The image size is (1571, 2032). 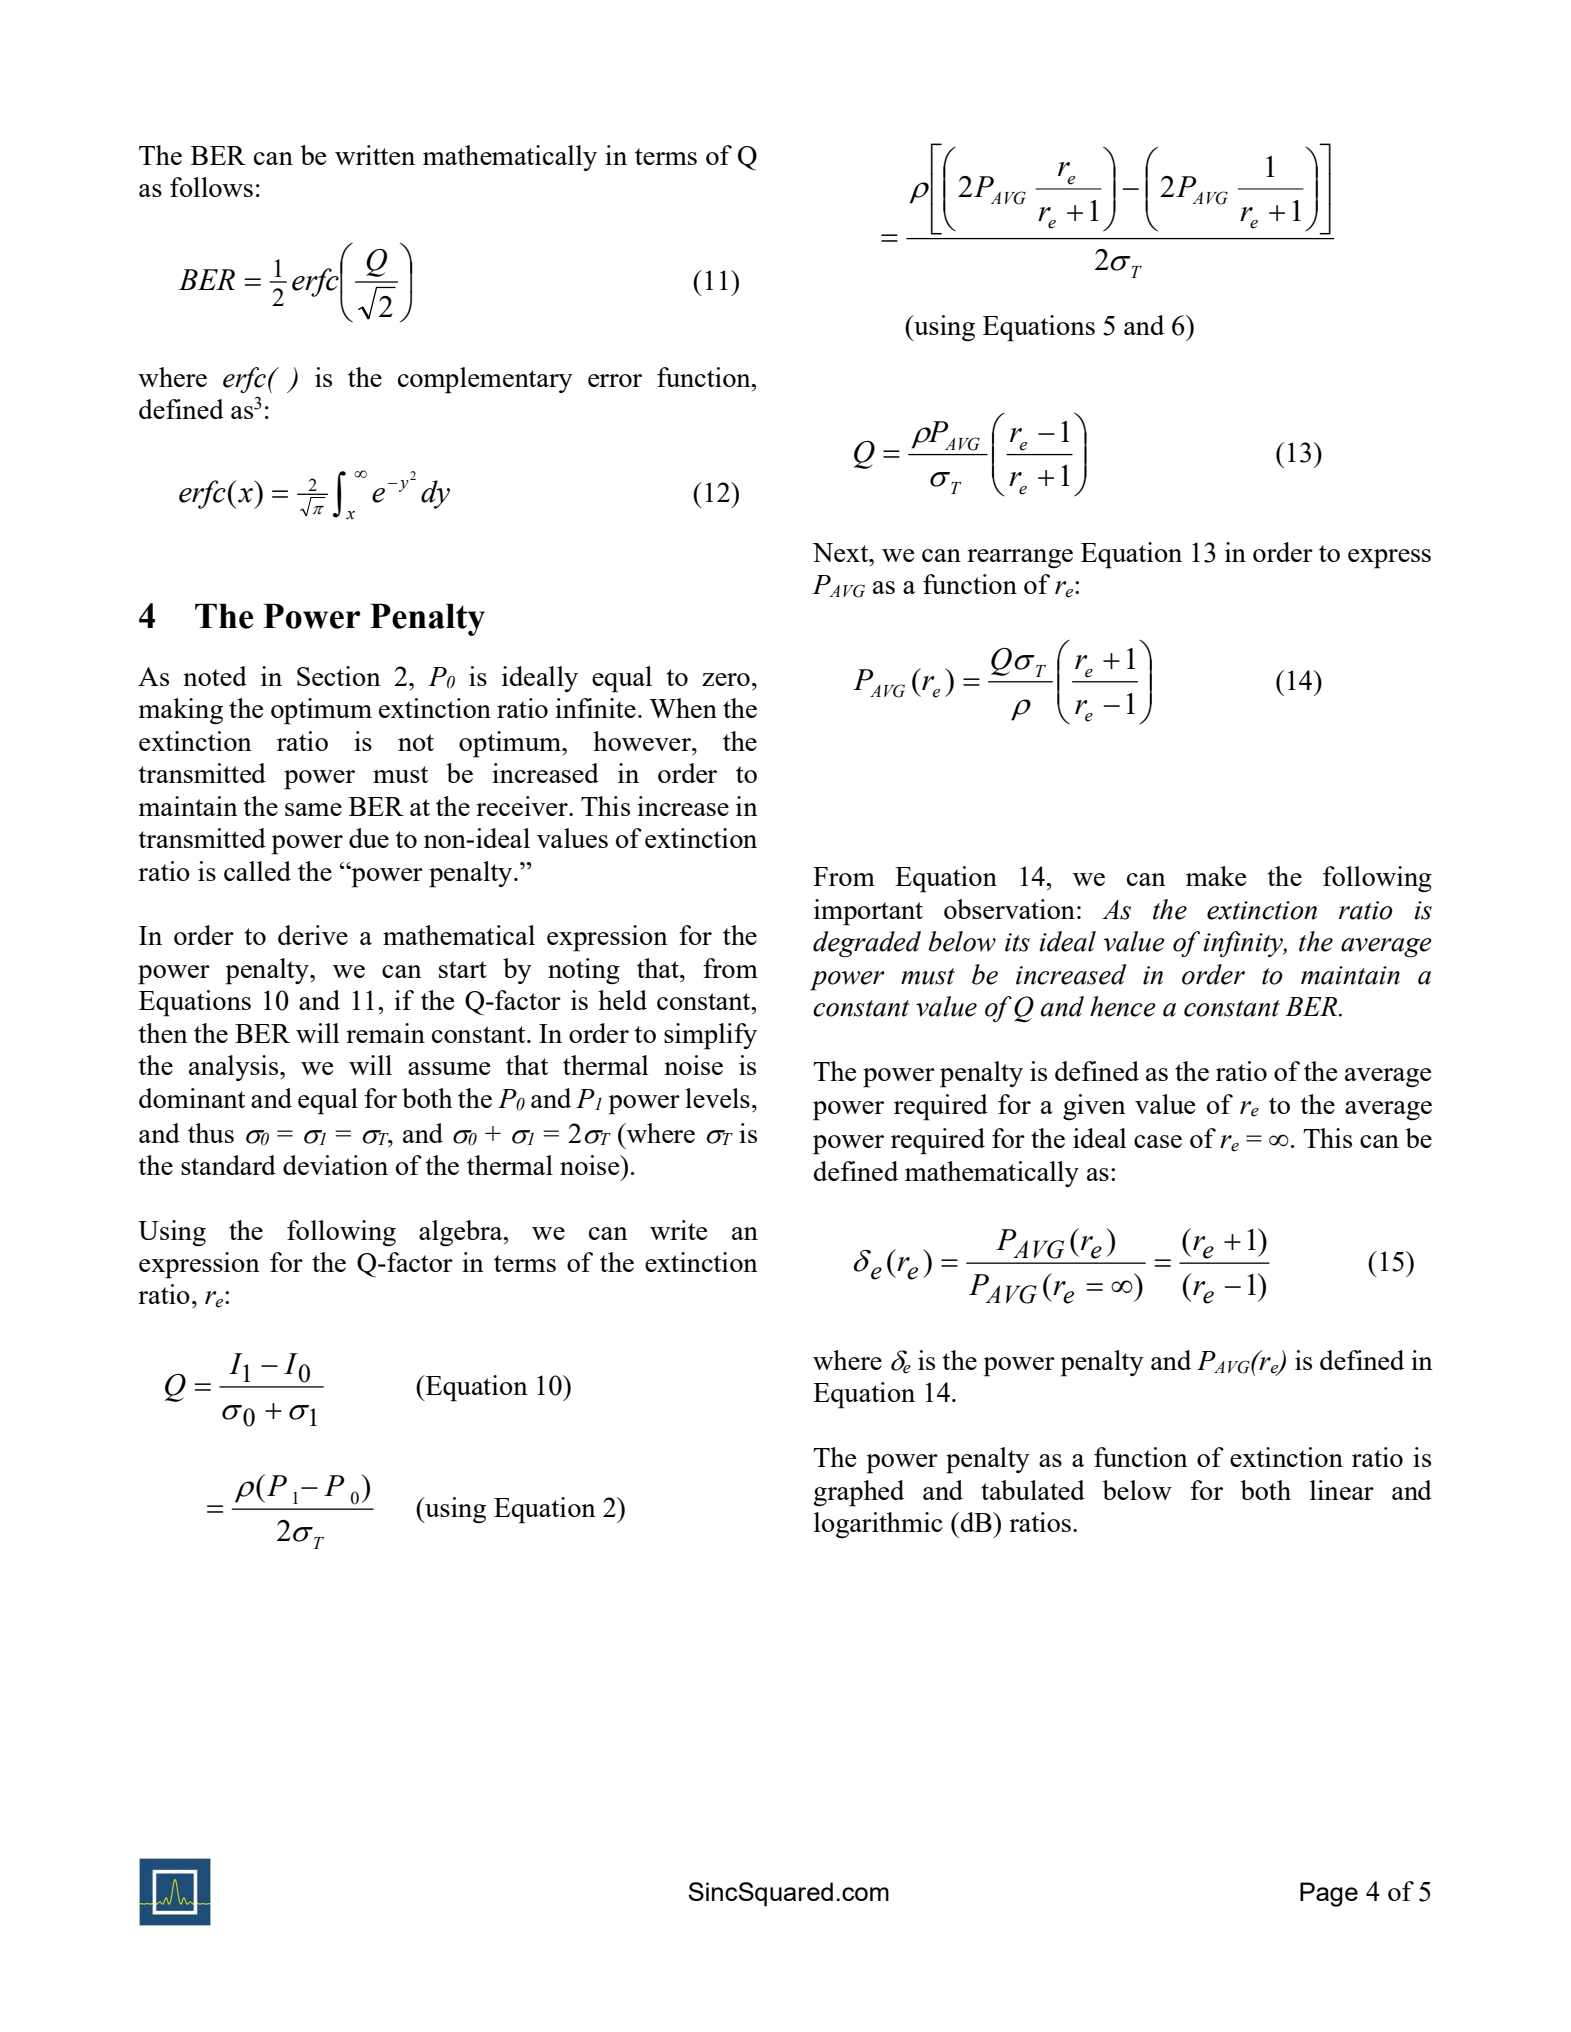 What do you see at coordinates (1020, 558) in the screenshot?
I see `rearrange` at bounding box center [1020, 558].
